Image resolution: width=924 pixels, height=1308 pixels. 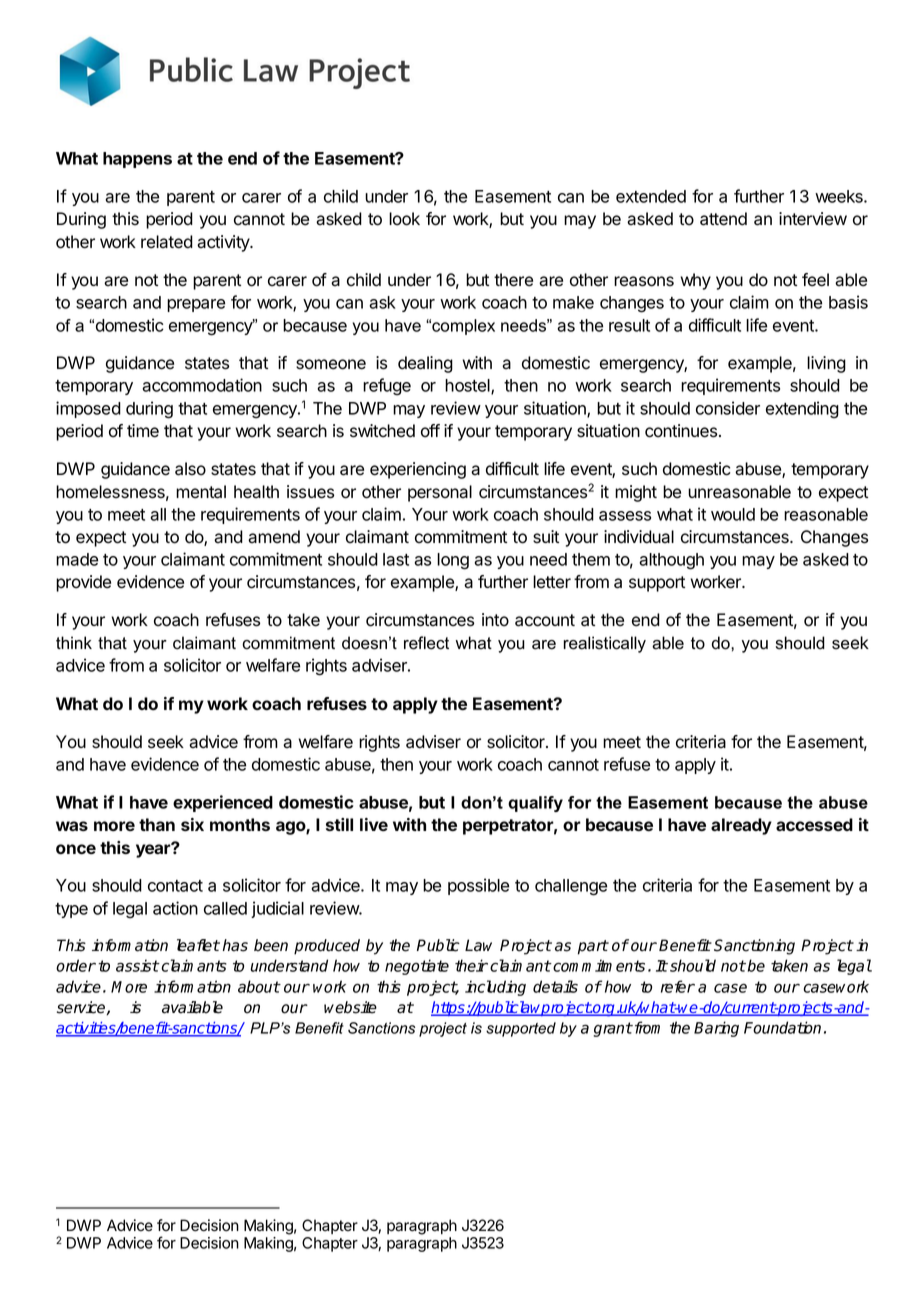 What do you see at coordinates (671, 561) in the image?
I see `although` at bounding box center [671, 561].
